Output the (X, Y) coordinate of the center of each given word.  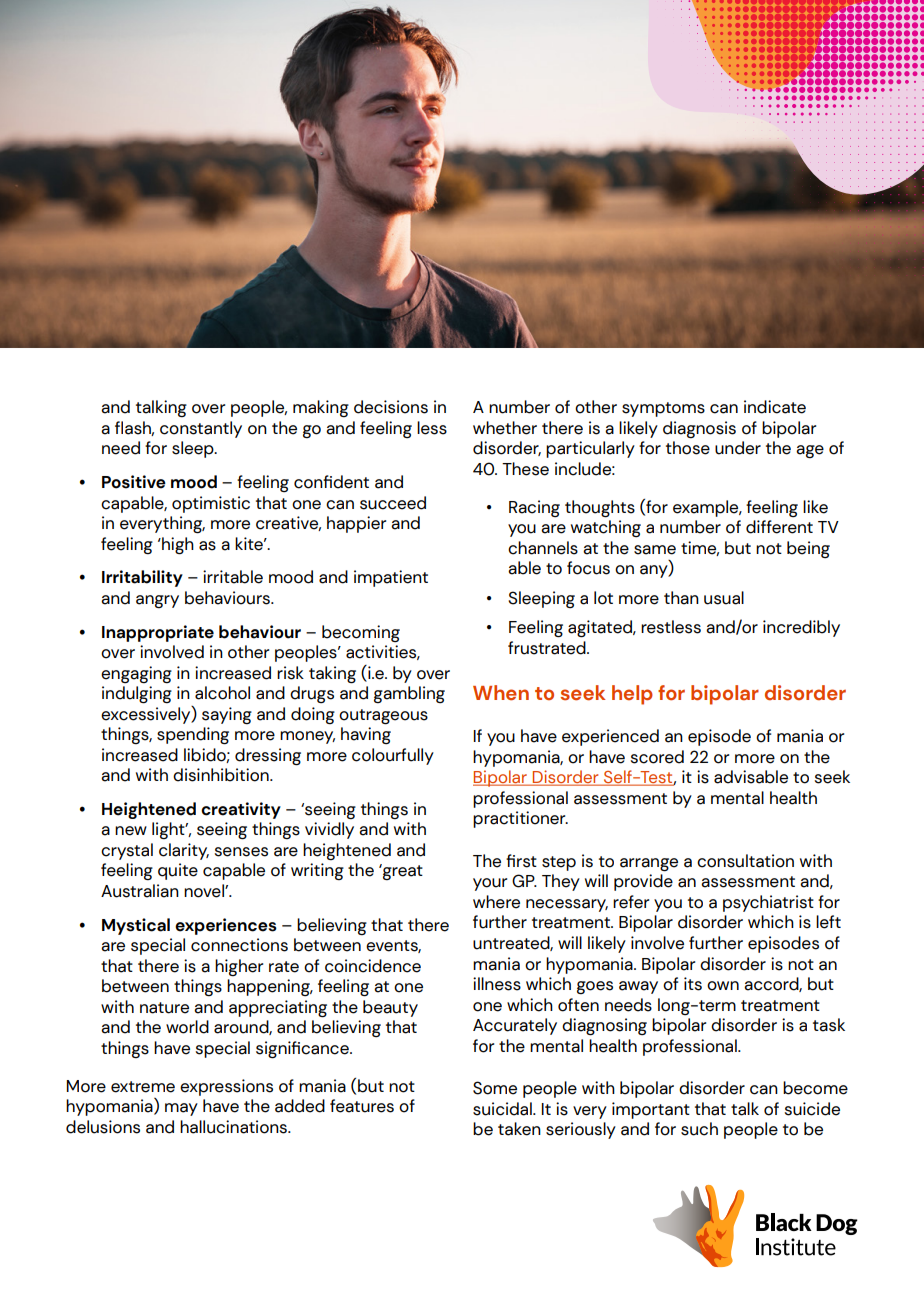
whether (505, 428)
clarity (184, 851)
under (738, 448)
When (501, 693)
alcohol (222, 693)
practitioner (520, 819)
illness (497, 984)
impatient (391, 578)
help (632, 695)
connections (239, 945)
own (723, 986)
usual (724, 598)
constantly (201, 429)
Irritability (142, 578)
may (181, 1109)
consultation (745, 861)
